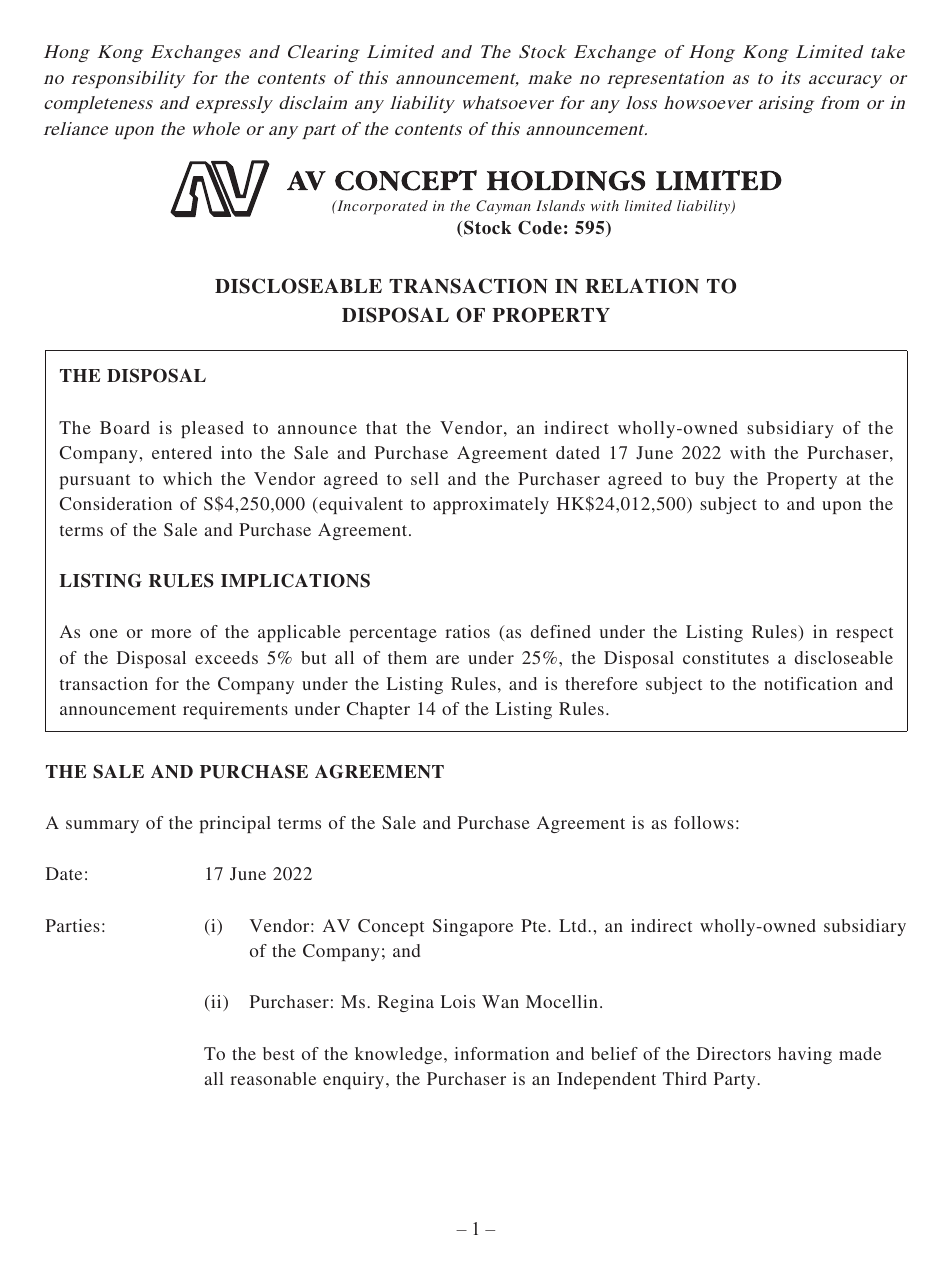  What do you see at coordinates (503, 207) in the screenshot?
I see `Cayman` at bounding box center [503, 207].
